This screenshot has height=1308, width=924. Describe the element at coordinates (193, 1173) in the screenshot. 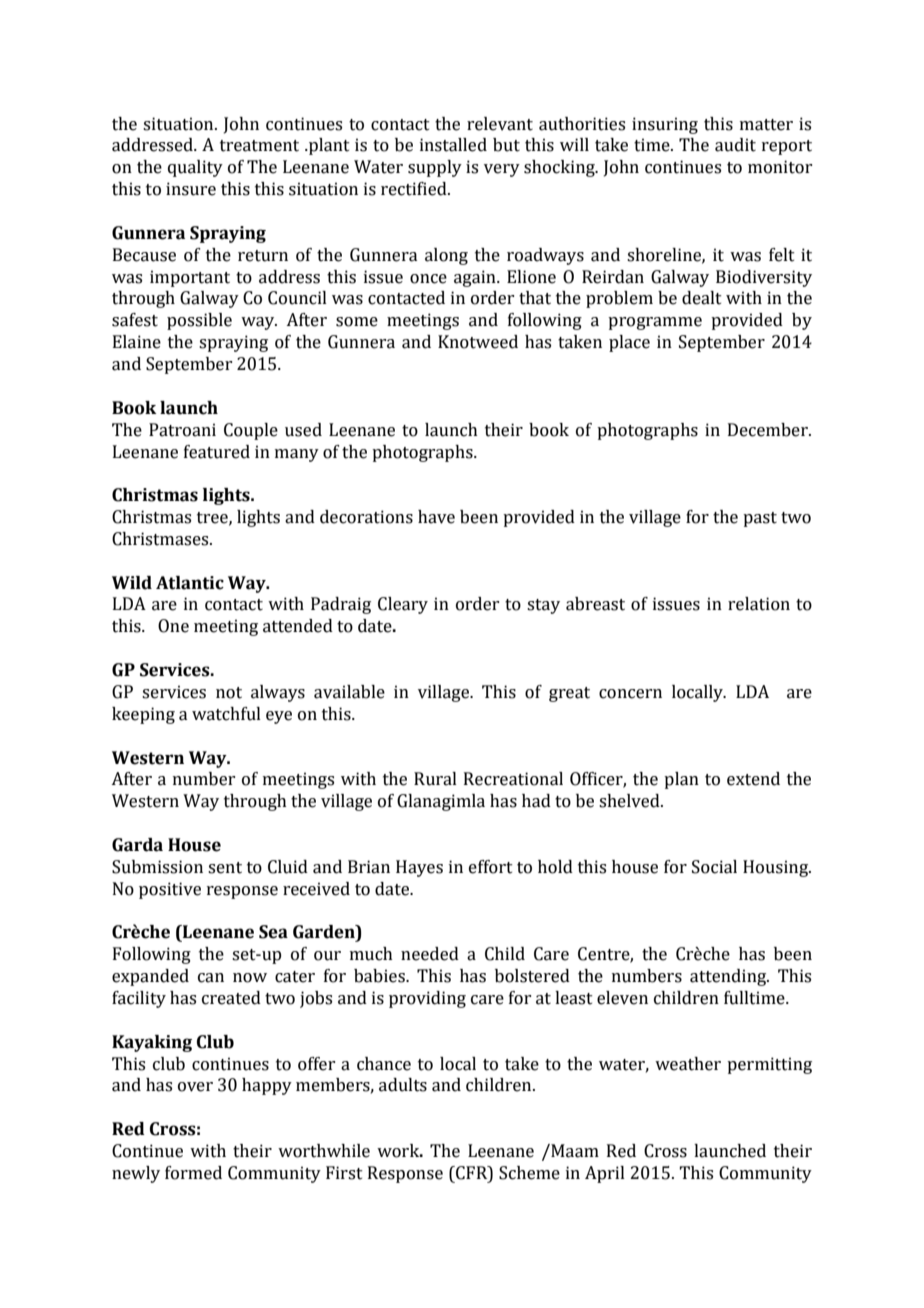

I see `formed` at that location.
